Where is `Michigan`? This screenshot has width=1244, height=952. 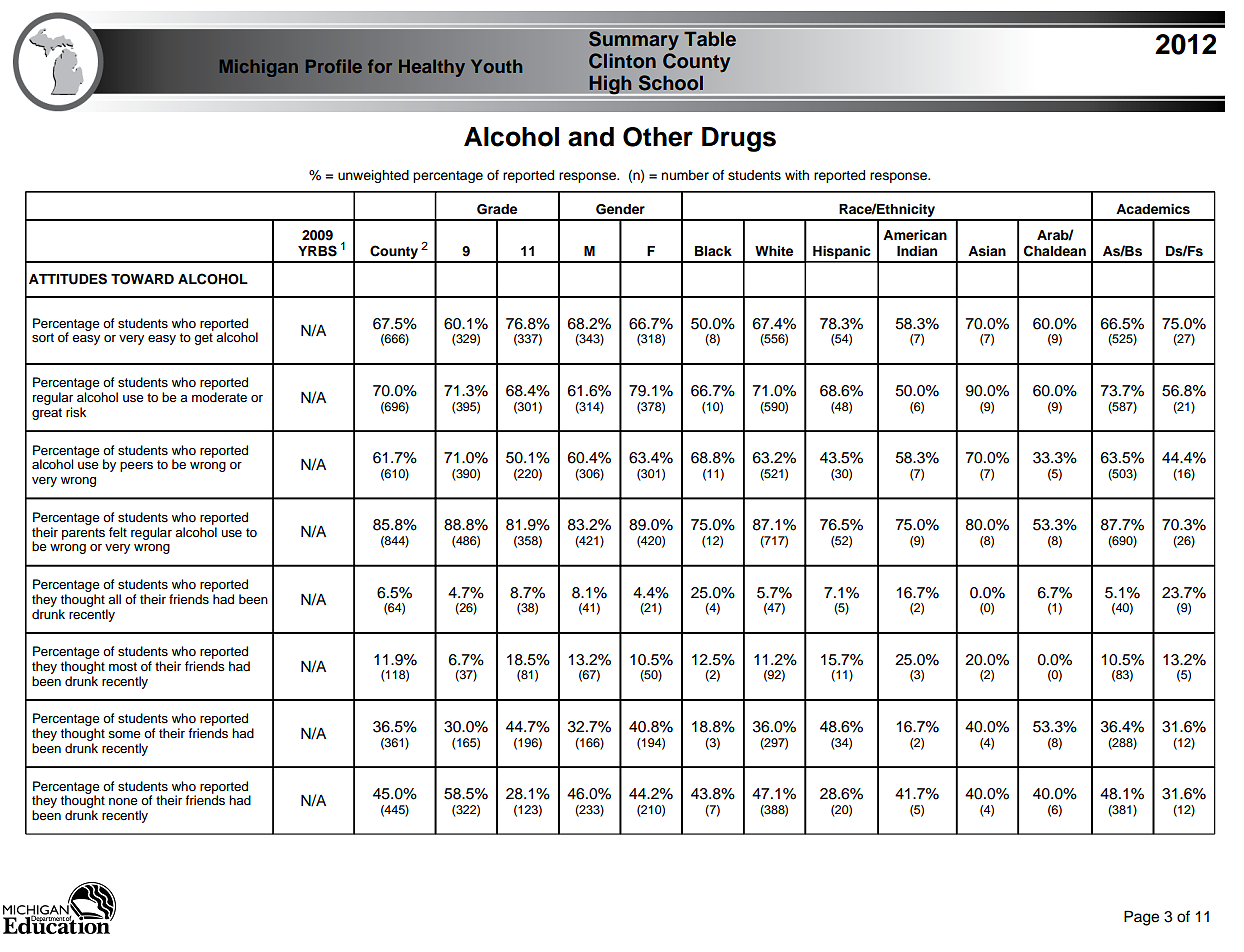
Michigan is located at coordinates (259, 68).
